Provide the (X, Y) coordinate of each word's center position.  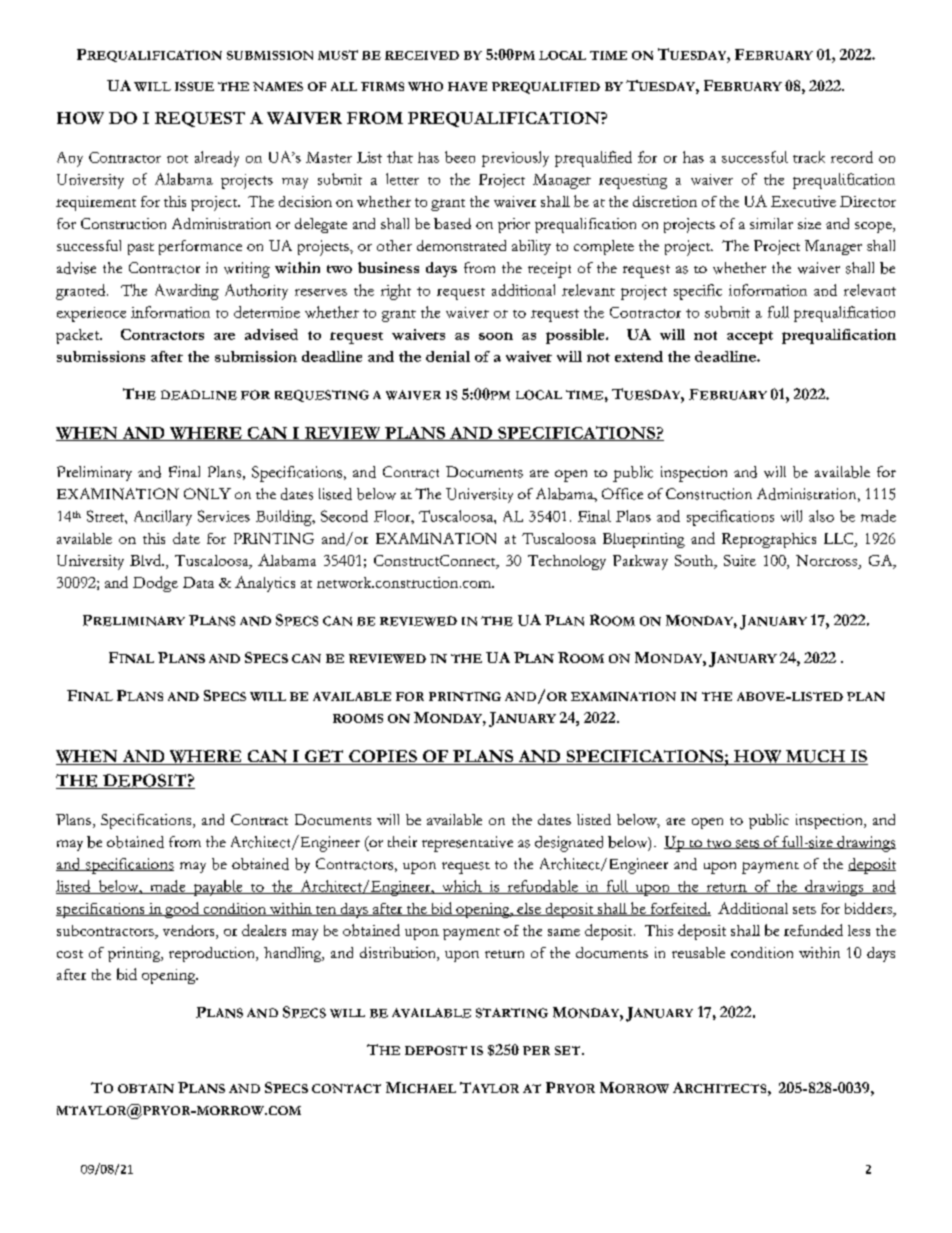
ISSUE (194, 86)
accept (750, 337)
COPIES (383, 757)
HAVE (467, 86)
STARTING (512, 1013)
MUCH (815, 757)
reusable (698, 952)
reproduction (213, 954)
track (809, 157)
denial (448, 356)
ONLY (207, 494)
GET (324, 757)
